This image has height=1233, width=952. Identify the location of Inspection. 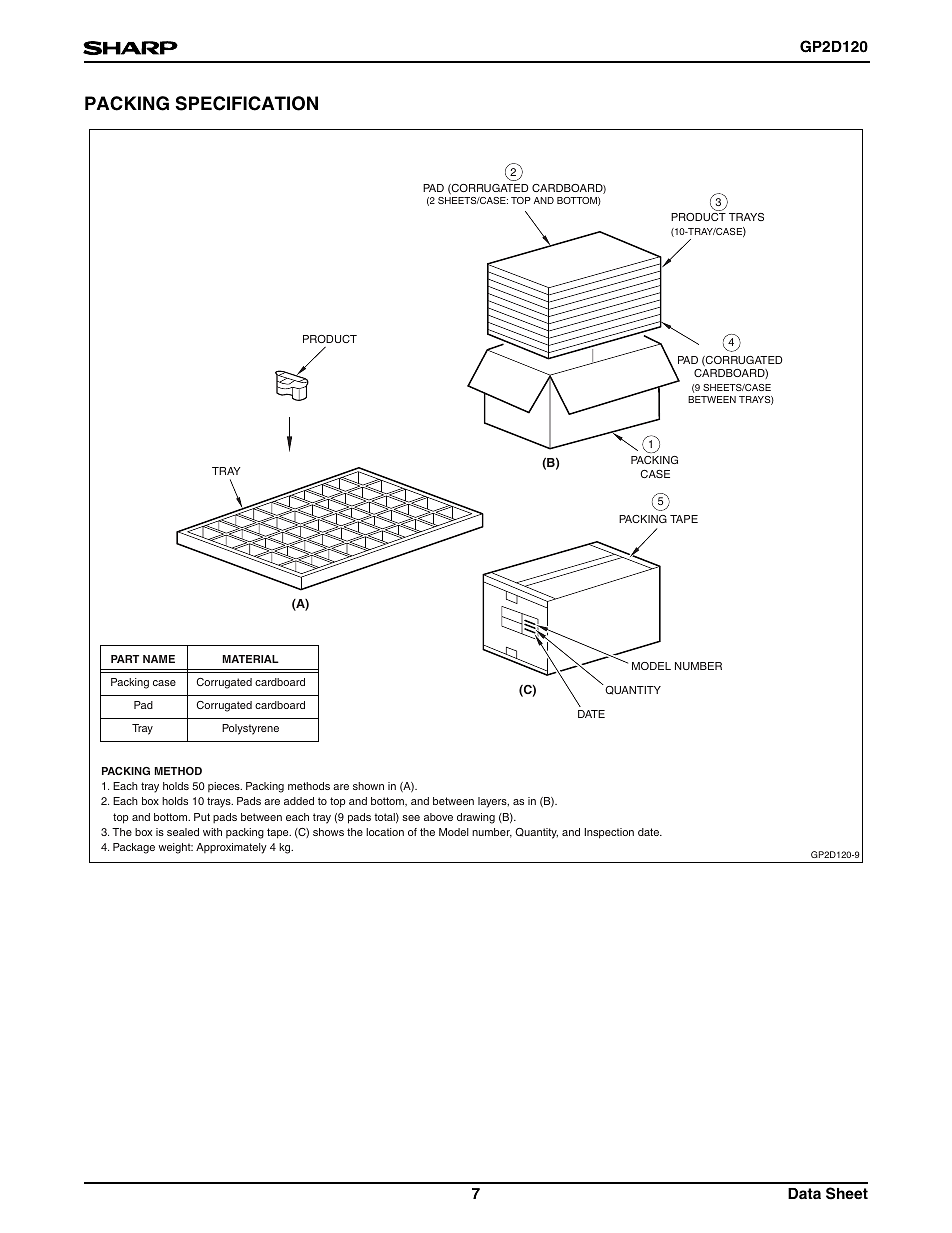
(609, 833).
